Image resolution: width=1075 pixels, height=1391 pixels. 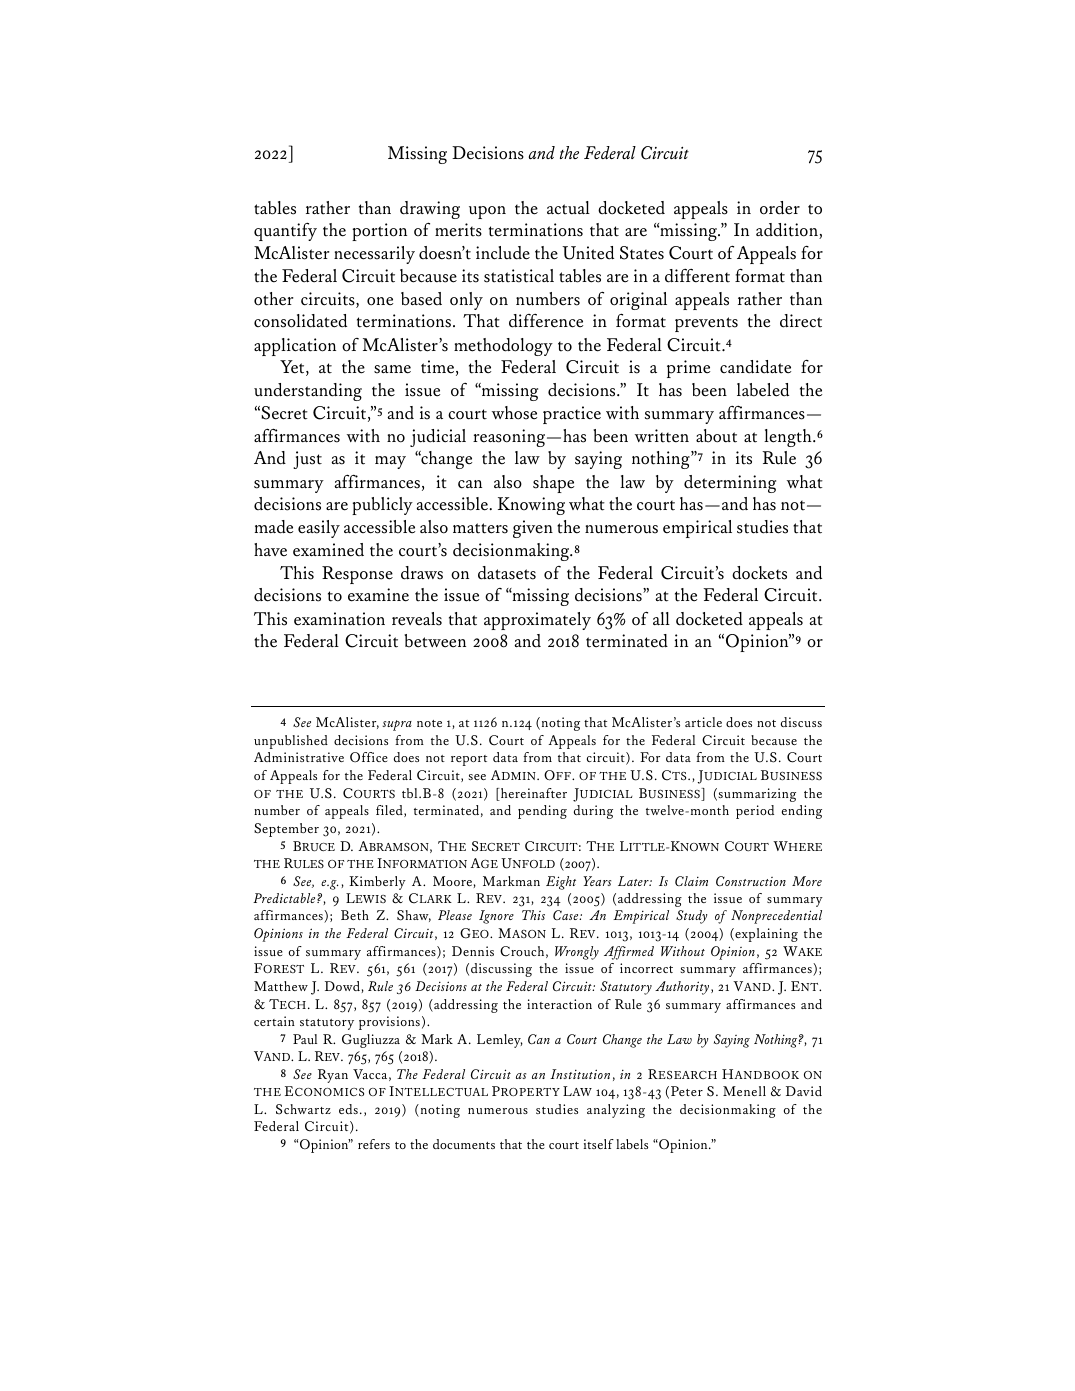 What do you see at coordinates (348, 1109) in the screenshot?
I see `eds` at bounding box center [348, 1109].
